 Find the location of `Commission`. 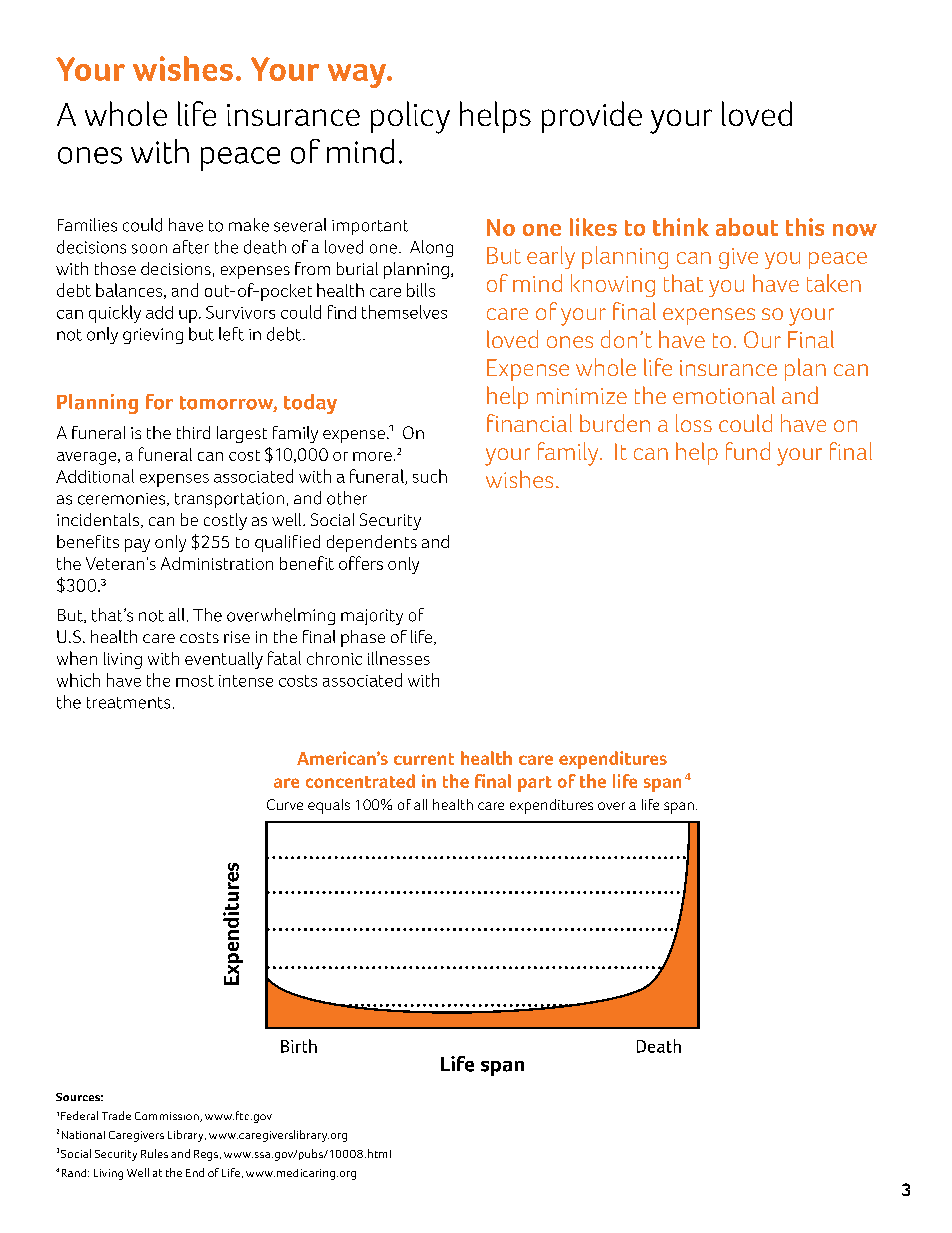

Commission is located at coordinates (168, 1117).
